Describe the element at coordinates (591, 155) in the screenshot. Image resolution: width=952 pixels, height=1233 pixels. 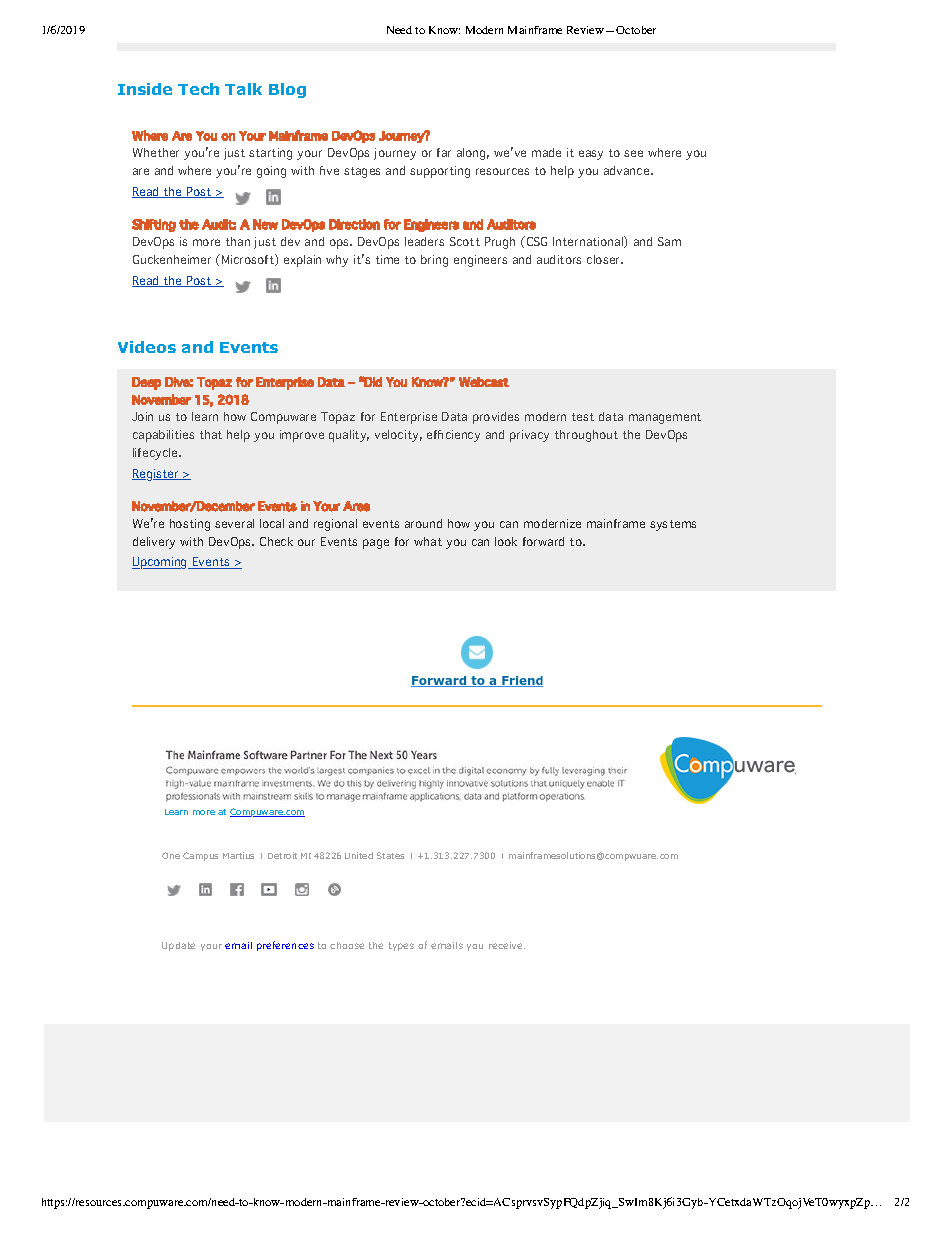
I see `easy` at that location.
